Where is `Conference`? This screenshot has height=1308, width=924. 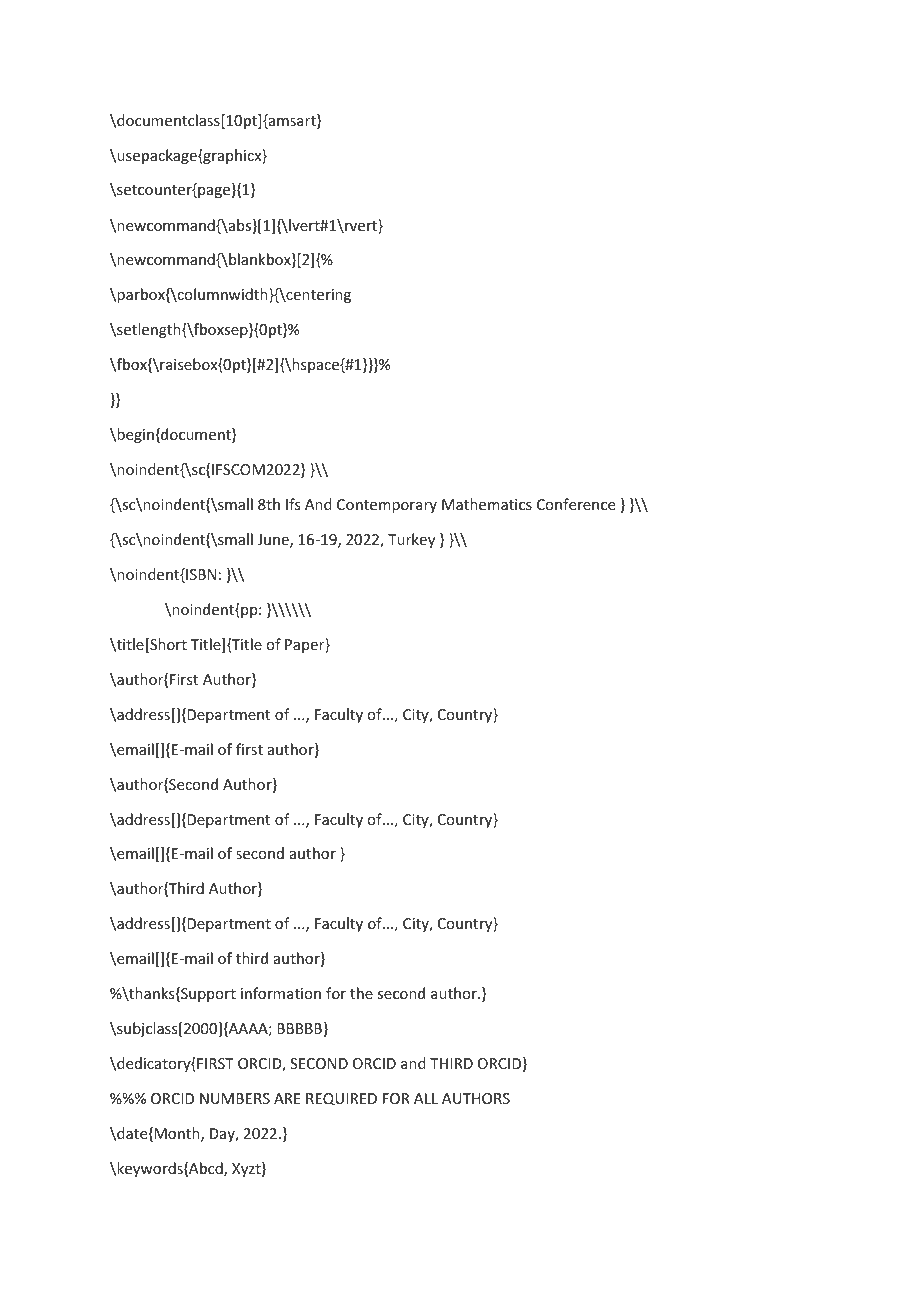
Conference is located at coordinates (576, 504).
